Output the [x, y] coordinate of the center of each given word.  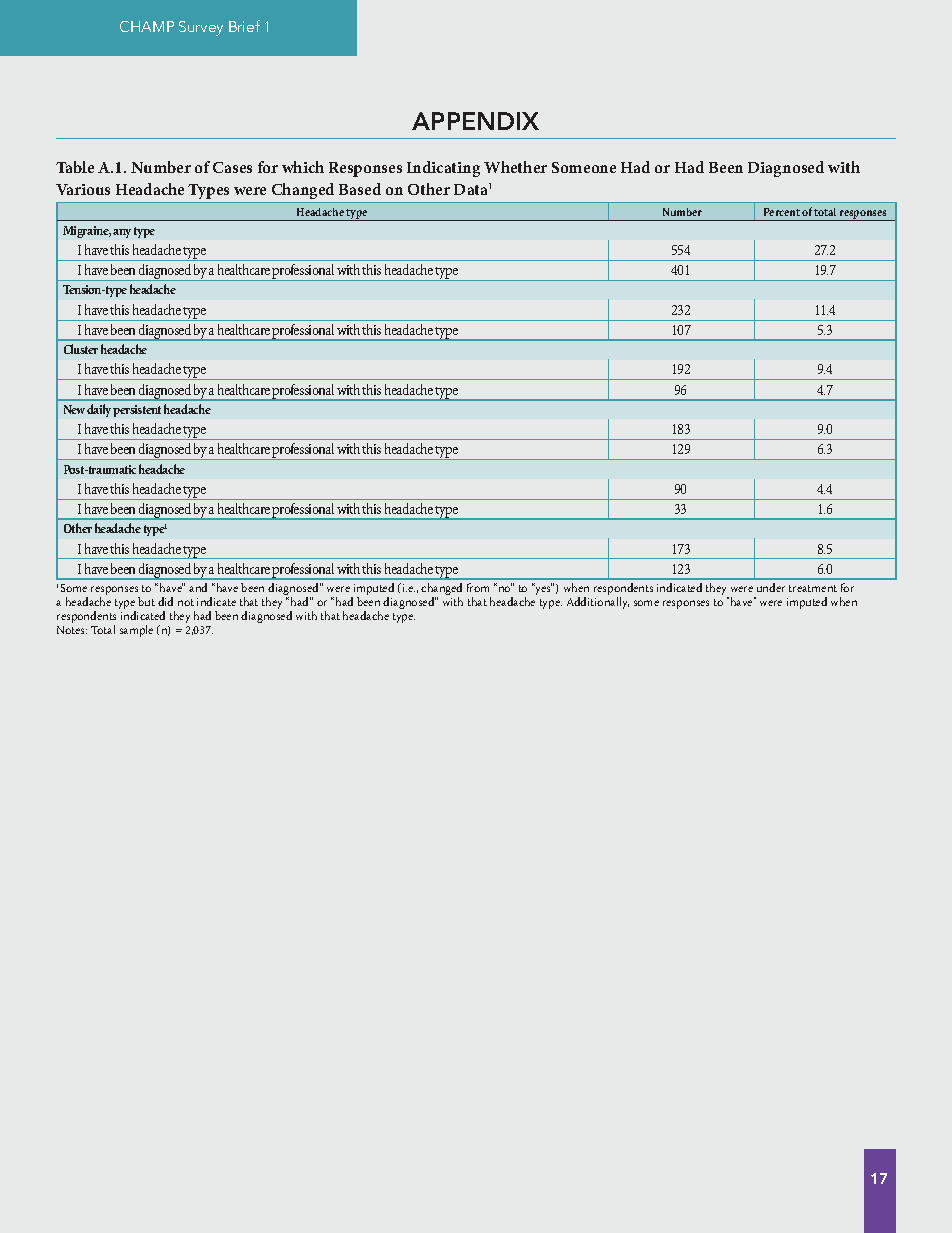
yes [544, 589]
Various [83, 189]
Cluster [81, 349]
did [165, 601]
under [771, 587]
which [303, 167]
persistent [137, 411]
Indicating [443, 169]
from [478, 587]
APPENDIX [475, 121]
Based [360, 189]
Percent [782, 212]
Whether [515, 167]
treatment [813, 588]
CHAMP [147, 26]
